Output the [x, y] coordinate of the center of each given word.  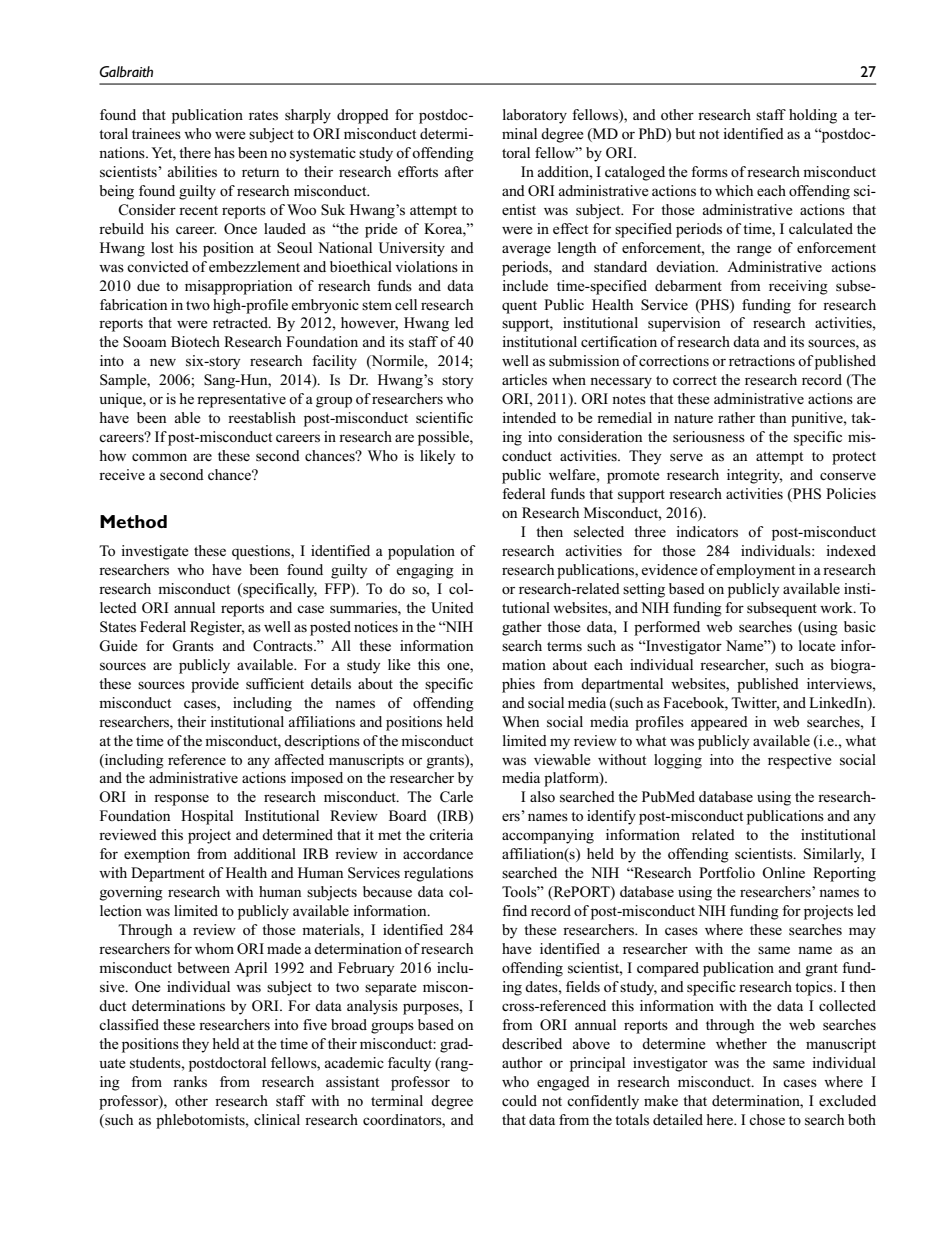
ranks [190, 1082]
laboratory [535, 116]
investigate [154, 552]
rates [263, 116]
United [452, 608]
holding [813, 116]
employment [755, 571]
